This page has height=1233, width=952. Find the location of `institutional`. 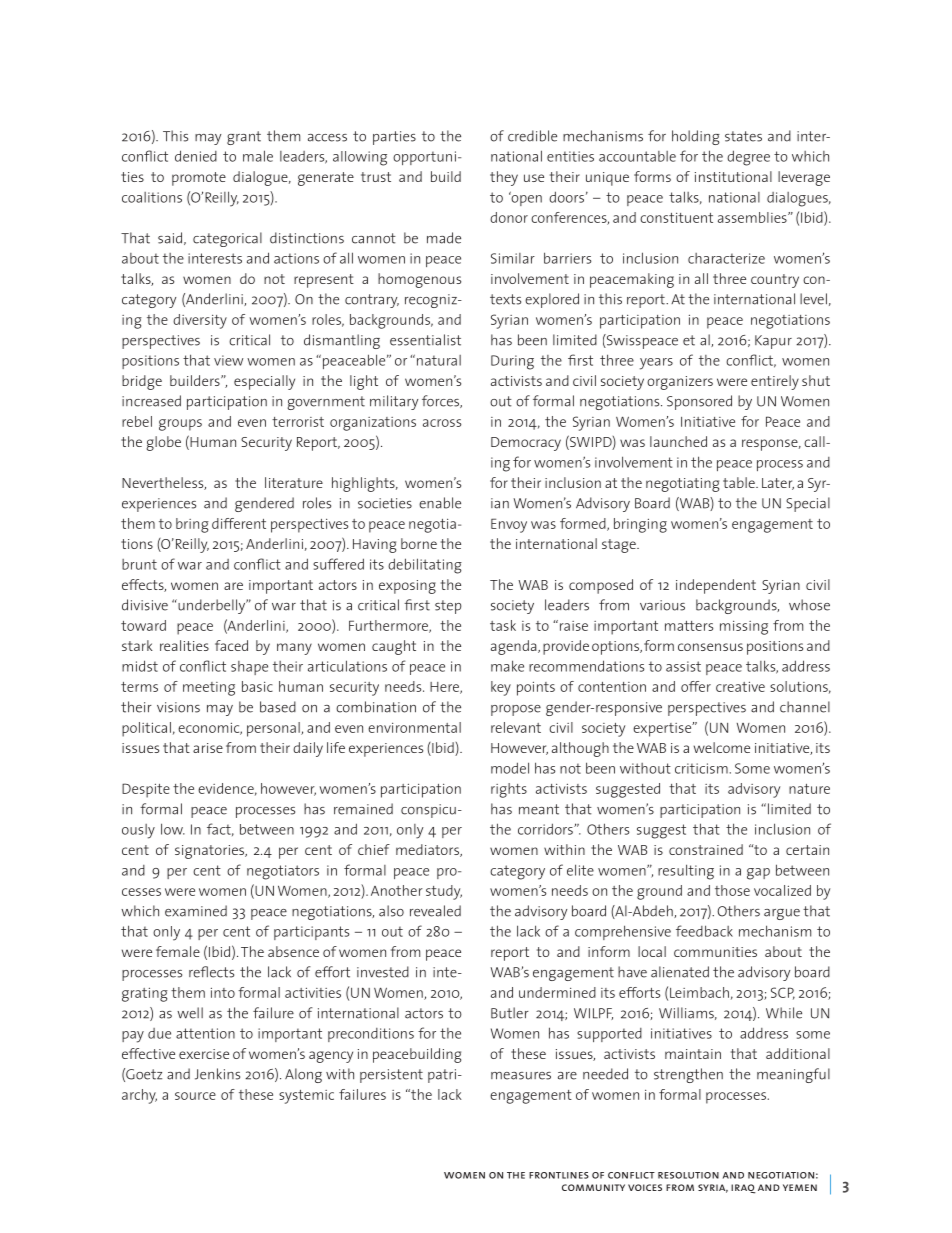

institutional is located at coordinates (733, 176).
